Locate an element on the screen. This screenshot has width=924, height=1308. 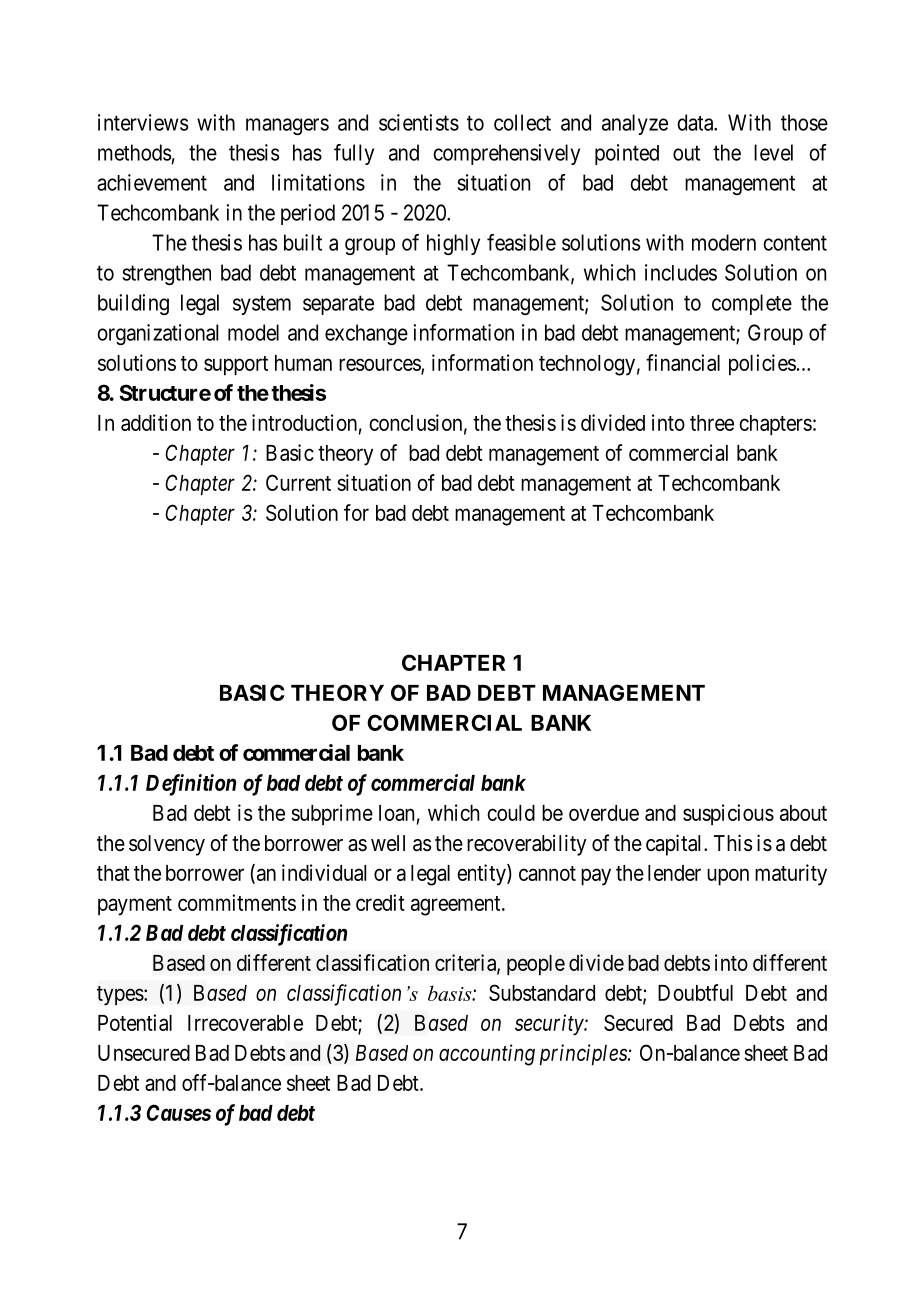
Definition is located at coordinates (191, 785).
